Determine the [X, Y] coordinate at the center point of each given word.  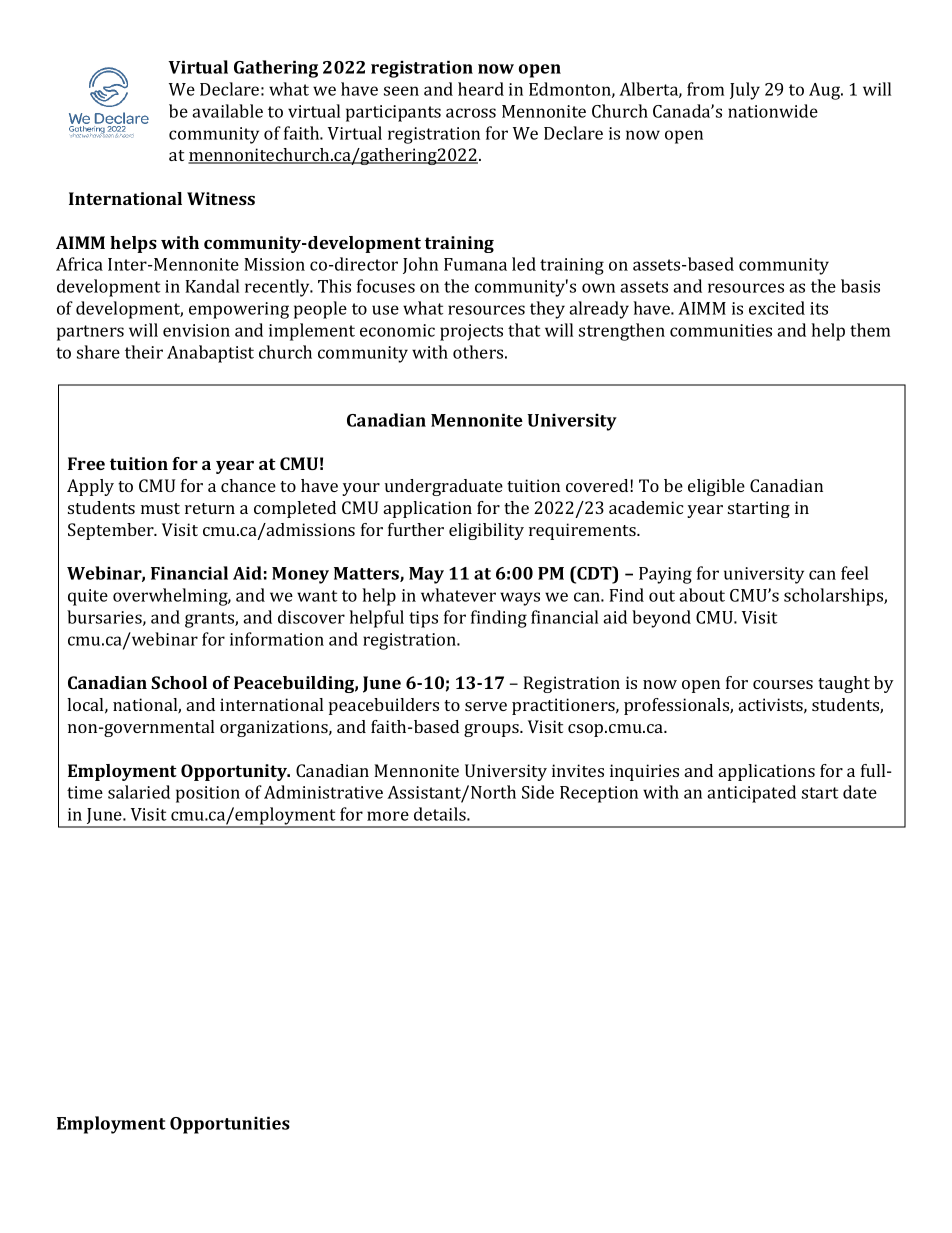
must [160, 508]
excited [777, 308]
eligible [716, 487]
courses [783, 684]
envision [196, 330]
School [179, 682]
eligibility [486, 531]
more [388, 816]
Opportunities [230, 1125]
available [227, 111]
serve [486, 706]
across [471, 113]
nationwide [773, 111]
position [208, 794]
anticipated [751, 794]
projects [471, 332]
